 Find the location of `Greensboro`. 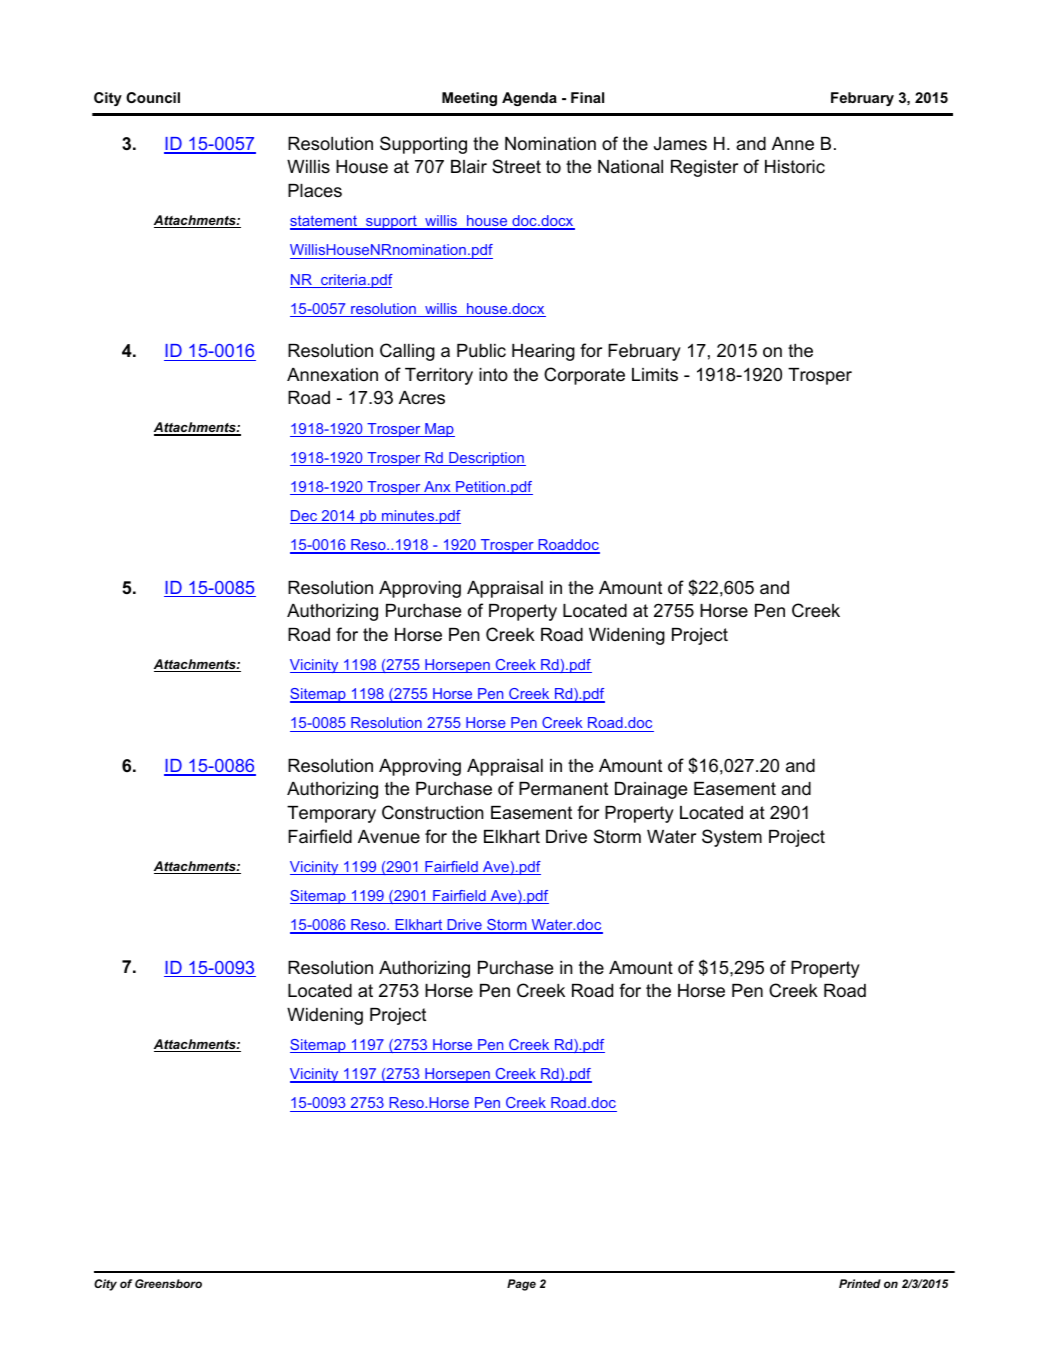

Greensboro is located at coordinates (168, 1283).
